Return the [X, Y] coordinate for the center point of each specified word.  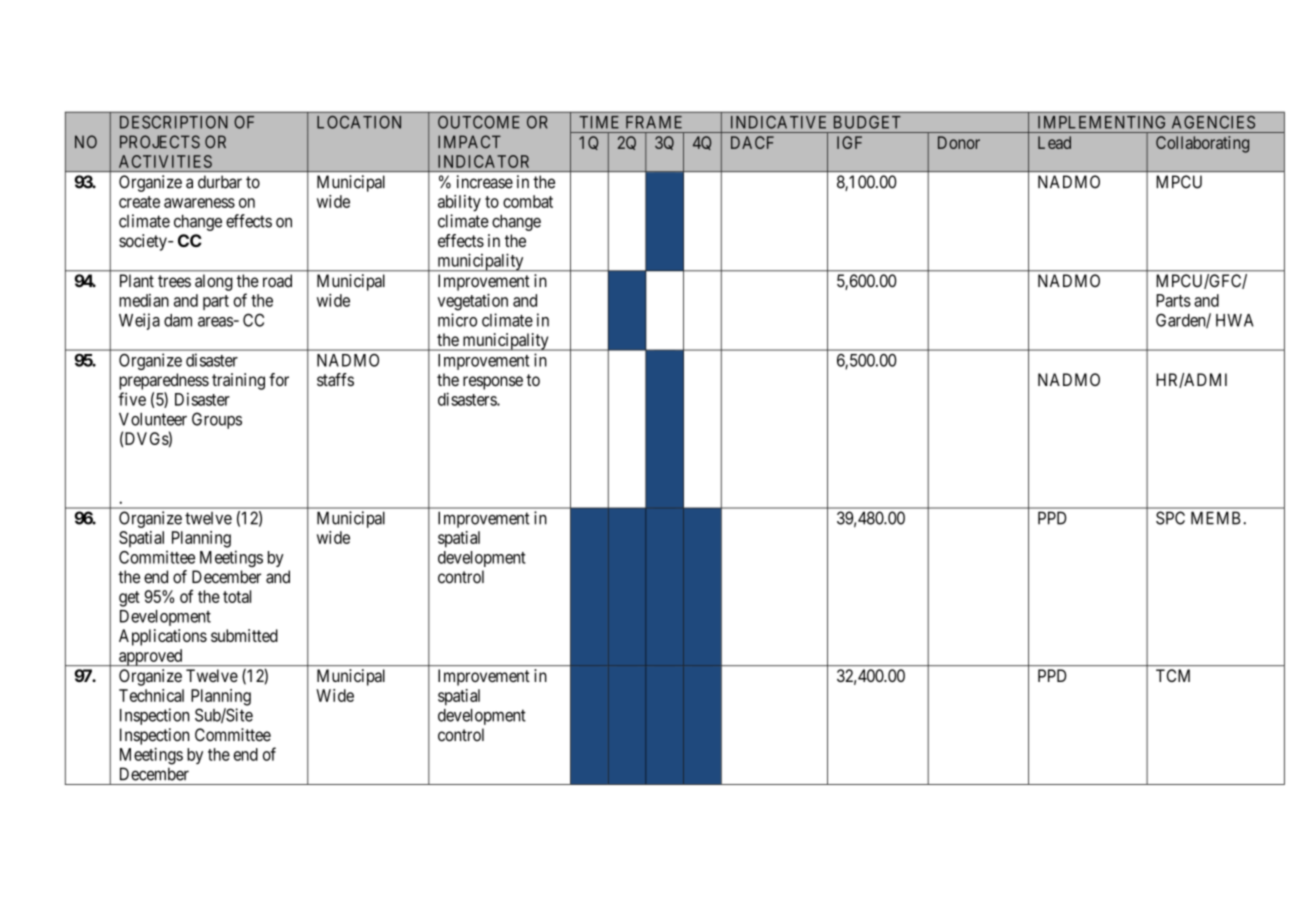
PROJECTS [160, 142]
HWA [1235, 320]
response [493, 383]
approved [151, 657]
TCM [1173, 675]
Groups [217, 420]
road [277, 281]
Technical [151, 695]
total [237, 596]
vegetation [473, 302]
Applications [163, 637]
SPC [1170, 518]
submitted [244, 635]
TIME [599, 122]
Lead [1054, 142]
